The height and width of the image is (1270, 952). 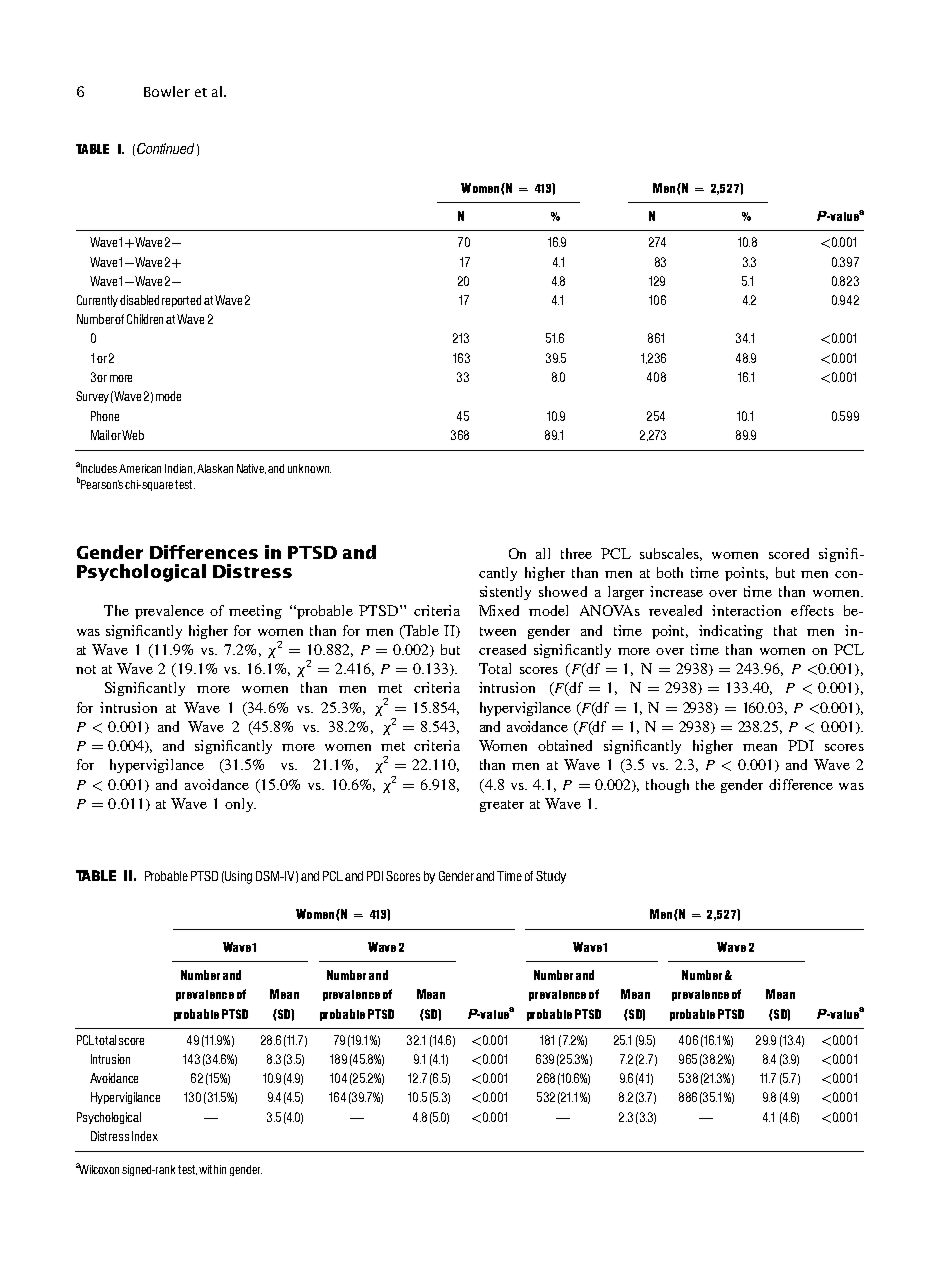 I want to click on indicating, so click(x=731, y=632).
